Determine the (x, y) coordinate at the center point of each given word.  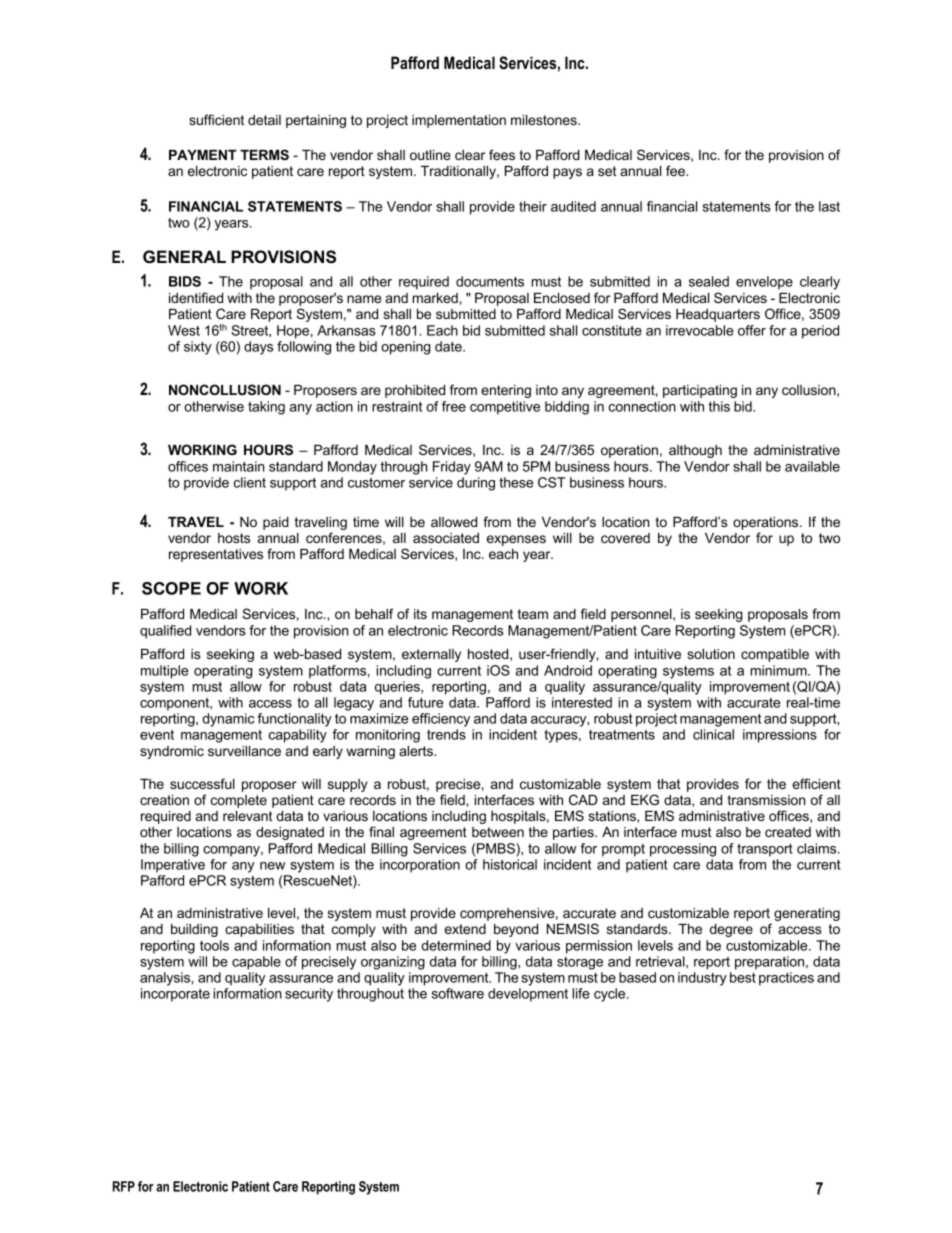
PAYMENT (203, 155)
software (458, 993)
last (829, 206)
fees (502, 154)
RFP (124, 1186)
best (743, 977)
